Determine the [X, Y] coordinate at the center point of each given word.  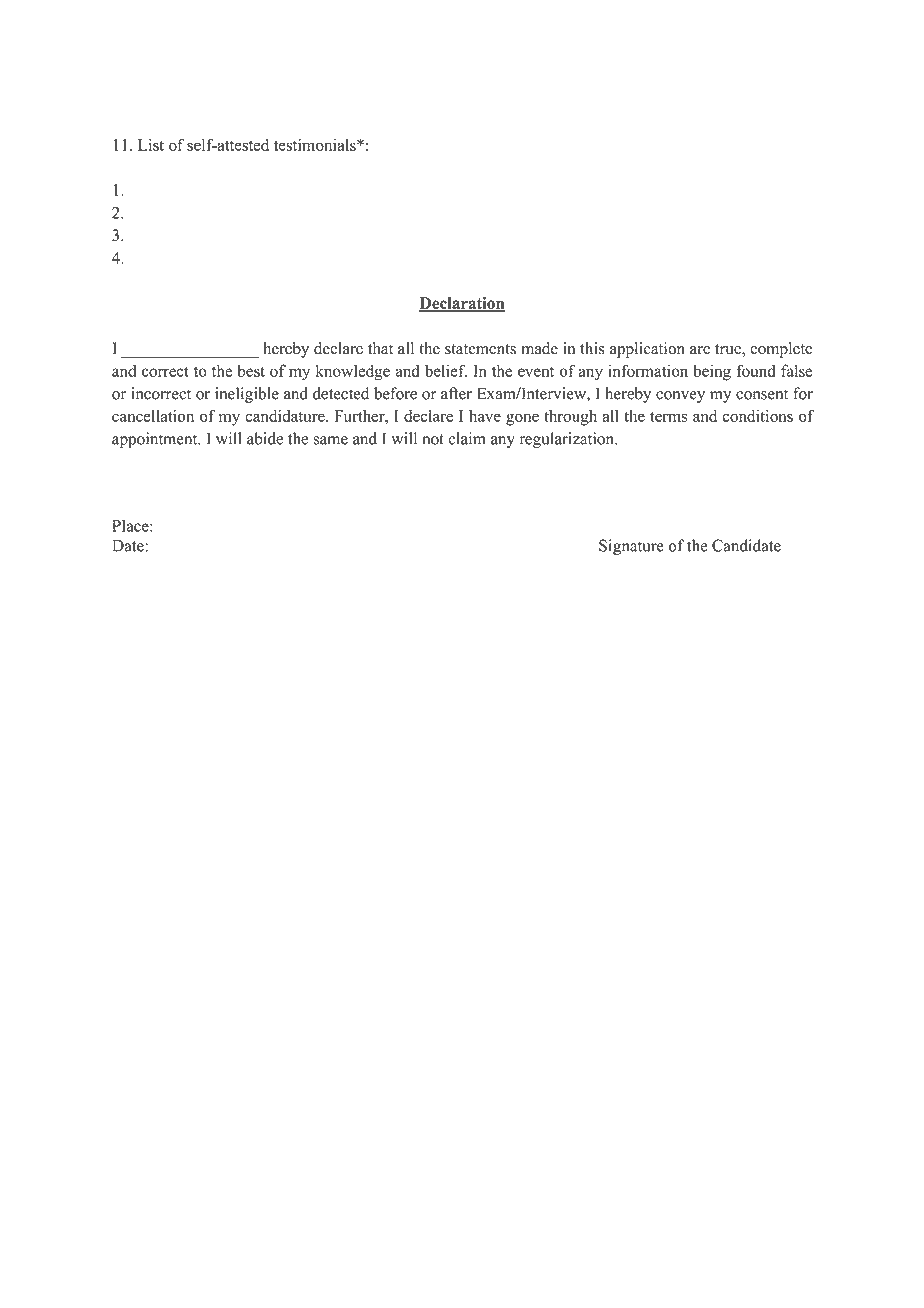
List [151, 144]
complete [781, 350]
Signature [631, 547]
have [485, 416]
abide [265, 438]
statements [480, 349]
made [539, 348]
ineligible [247, 395]
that [380, 348]
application [647, 350]
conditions [758, 416]
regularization [568, 440]
